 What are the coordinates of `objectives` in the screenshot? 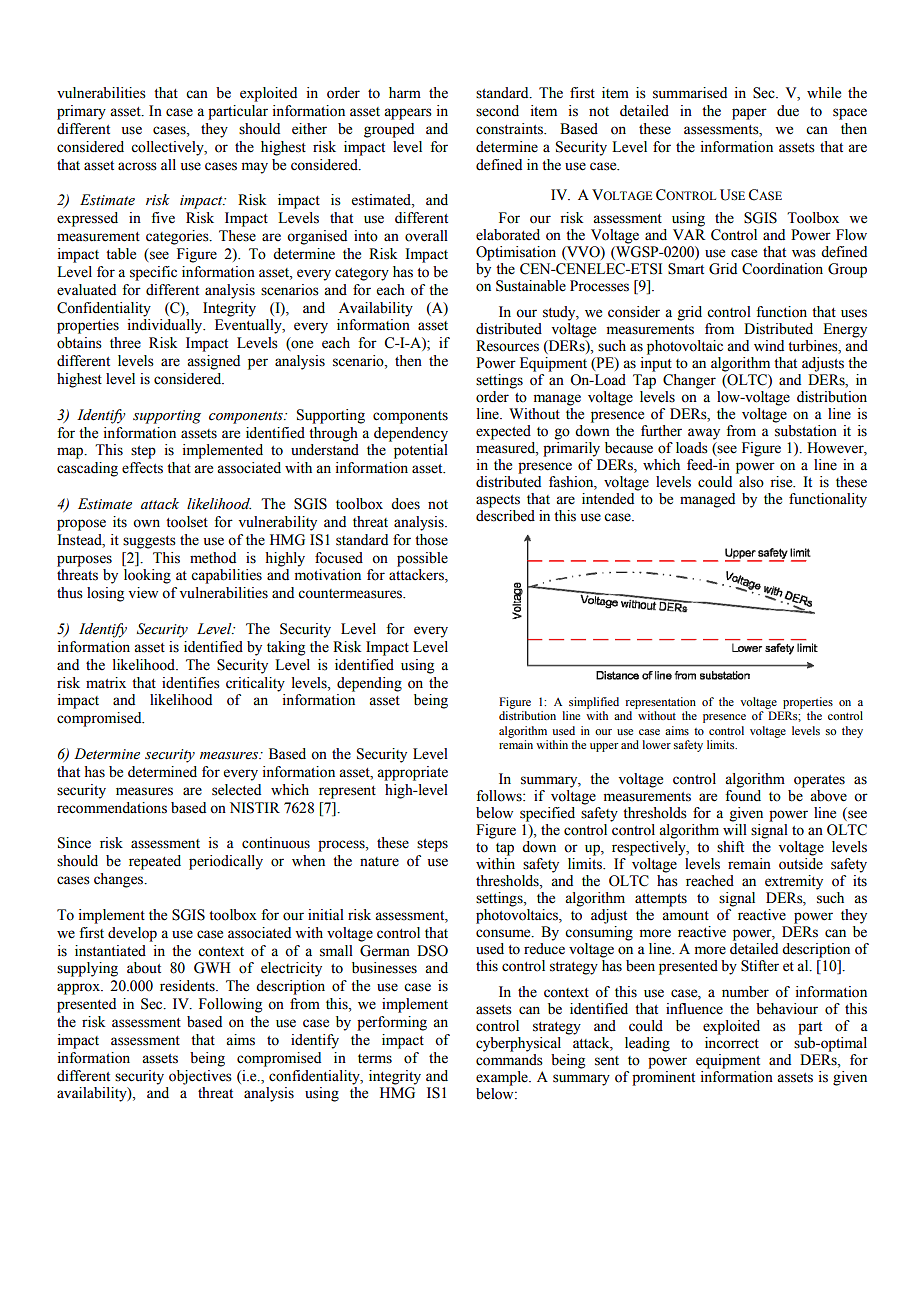 It's located at (200, 1077).
